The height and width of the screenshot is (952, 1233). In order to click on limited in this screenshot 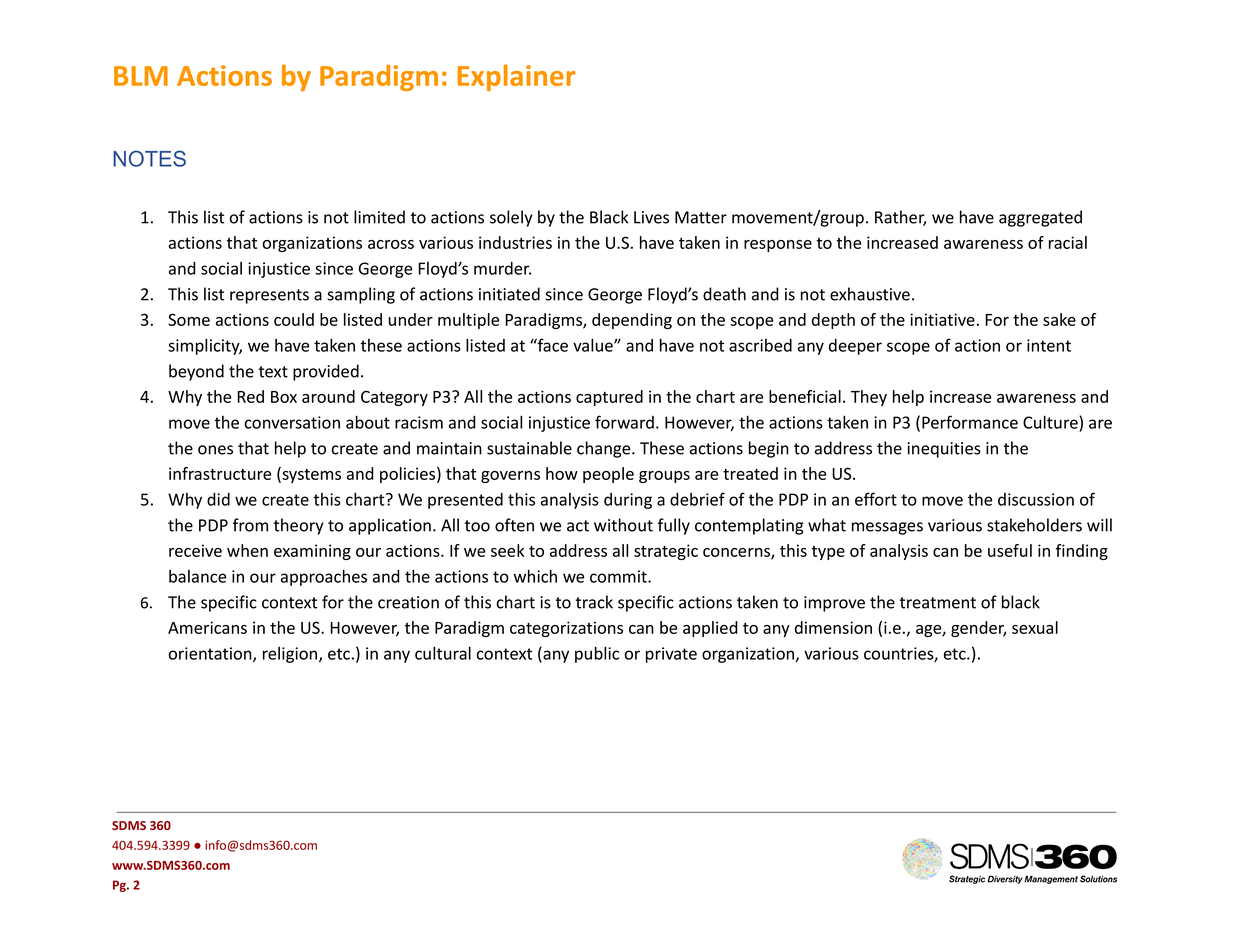, I will do `click(379, 217)`.
